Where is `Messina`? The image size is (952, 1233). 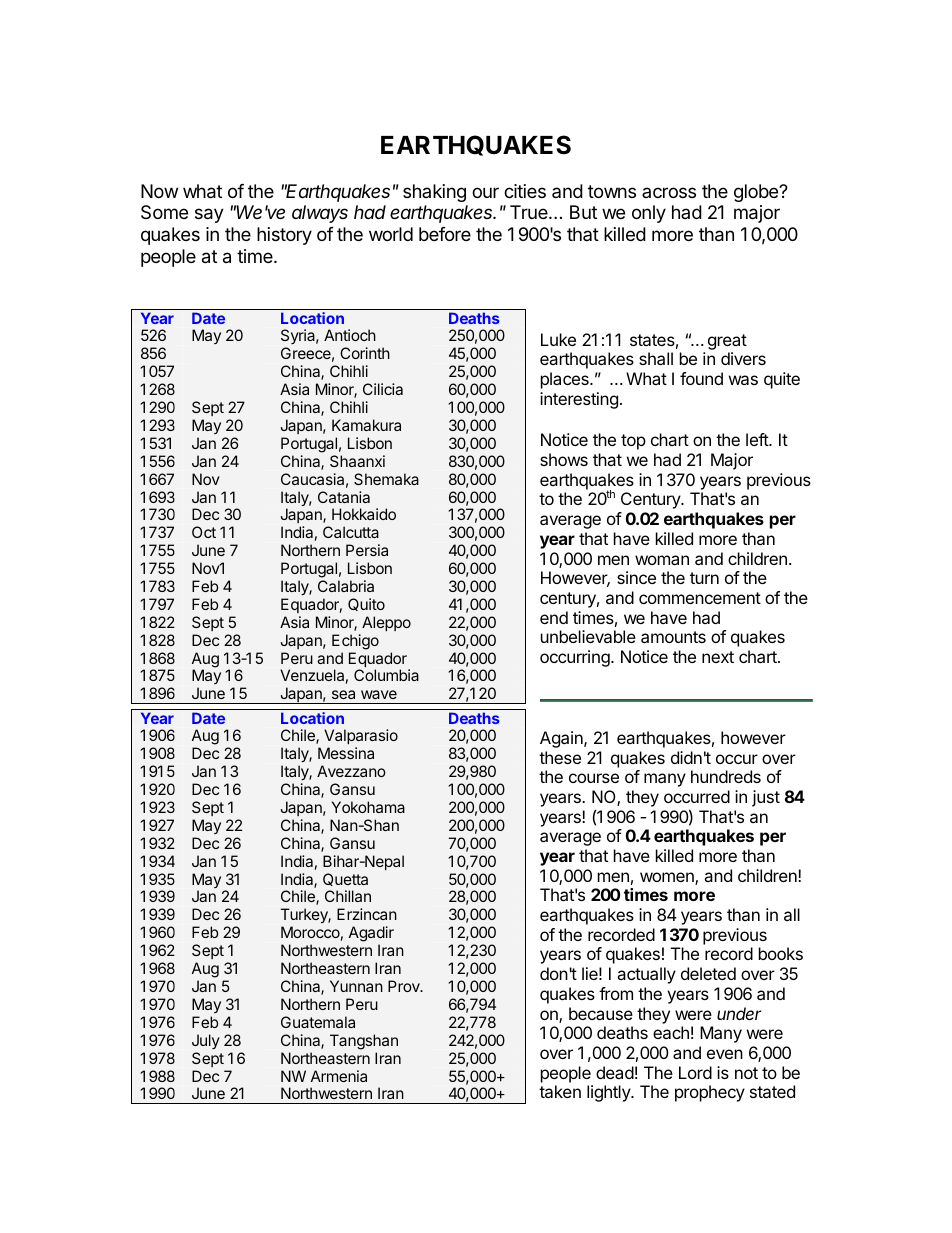
Messina is located at coordinates (346, 753).
